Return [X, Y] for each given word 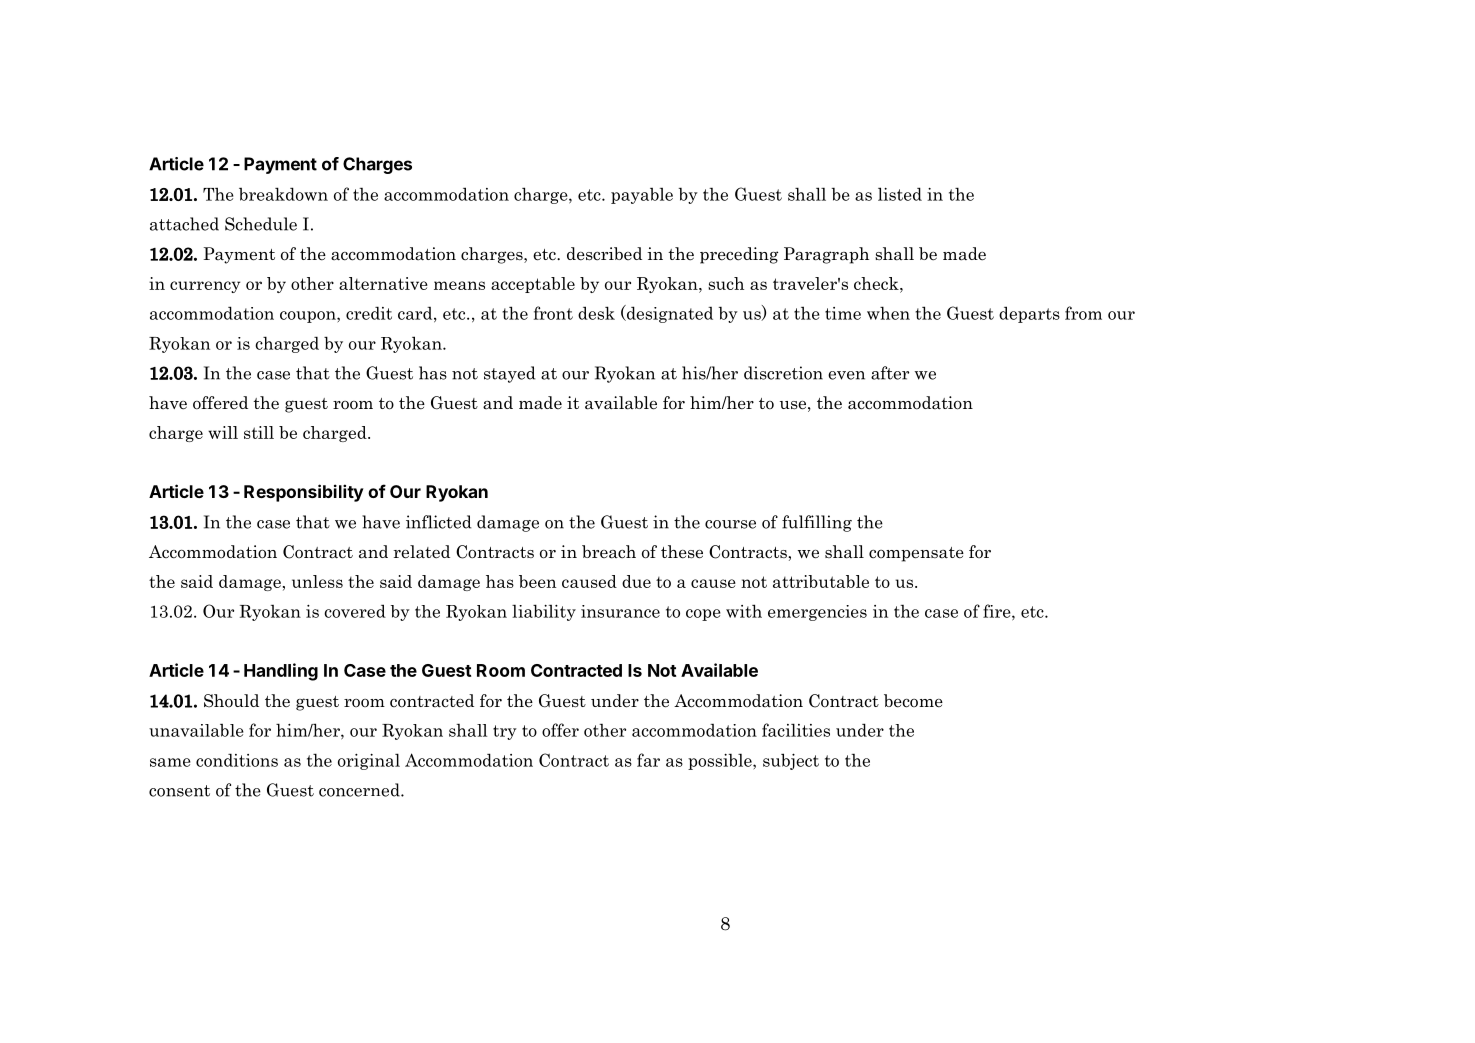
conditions [237, 760]
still [259, 432]
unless [317, 581]
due [636, 581]
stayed [509, 374]
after [890, 373]
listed [900, 194]
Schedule [261, 224]
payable [642, 196]
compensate [916, 554]
